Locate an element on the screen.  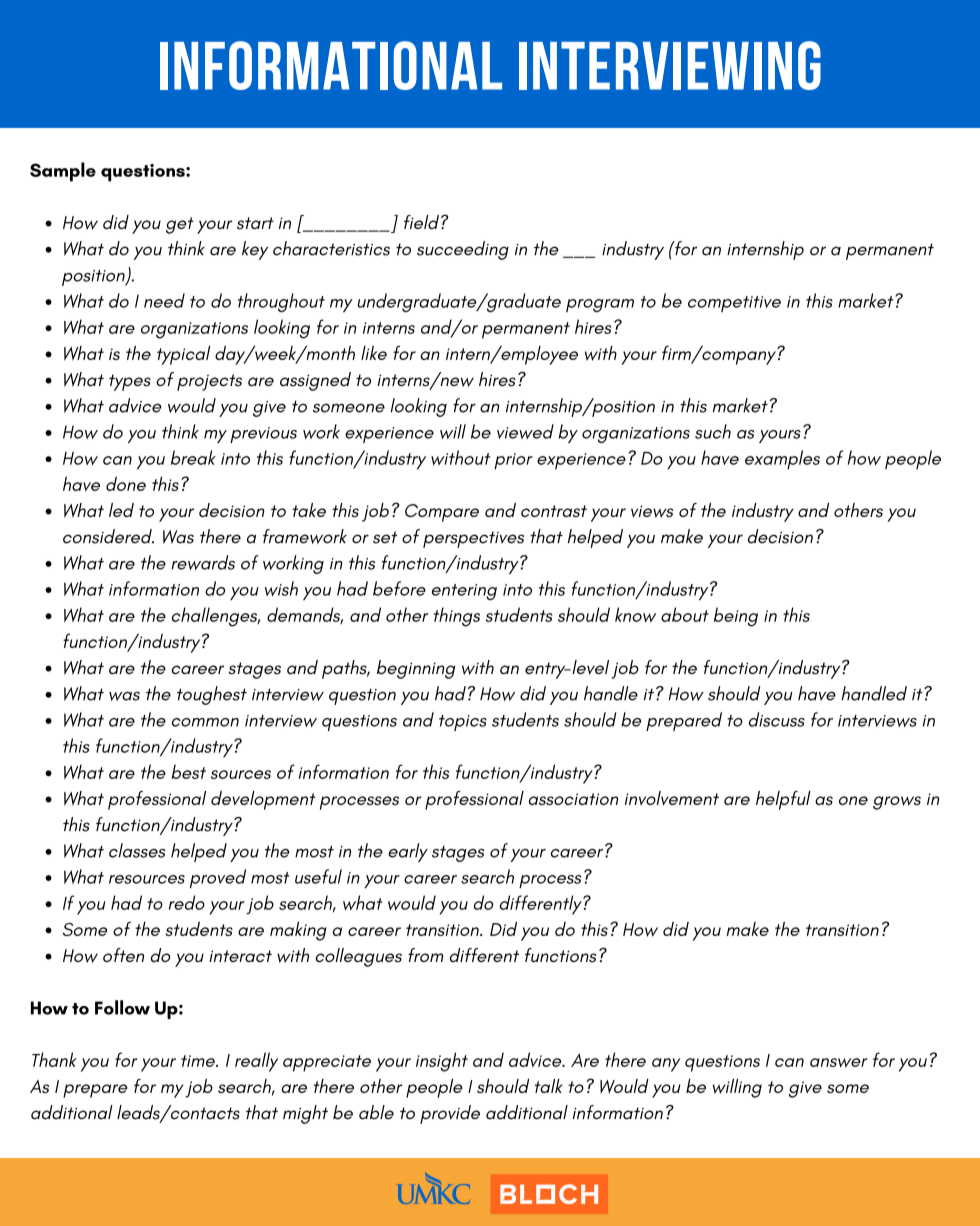
things is located at coordinates (457, 617).
